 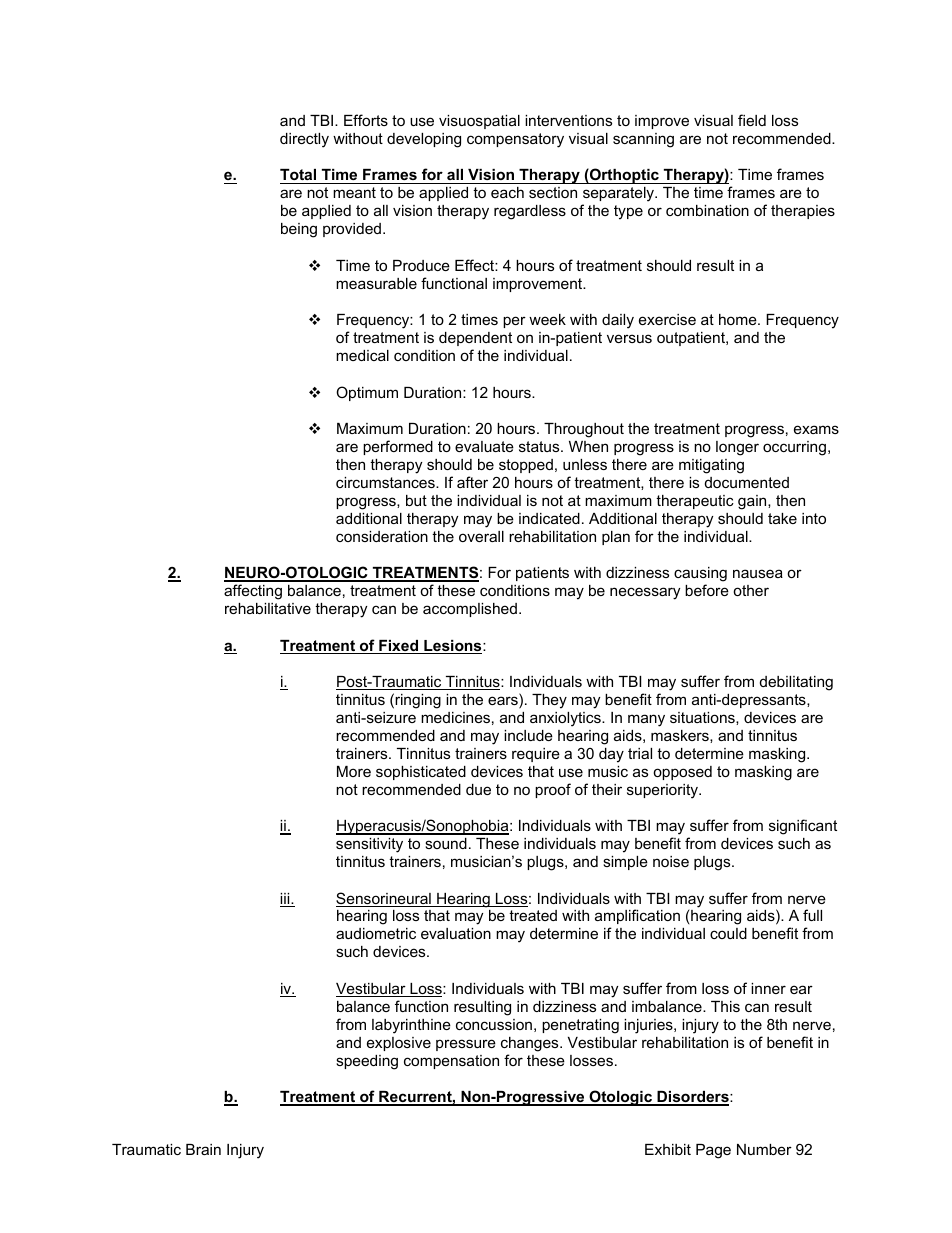 I want to click on Optimum, so click(x=367, y=393).
